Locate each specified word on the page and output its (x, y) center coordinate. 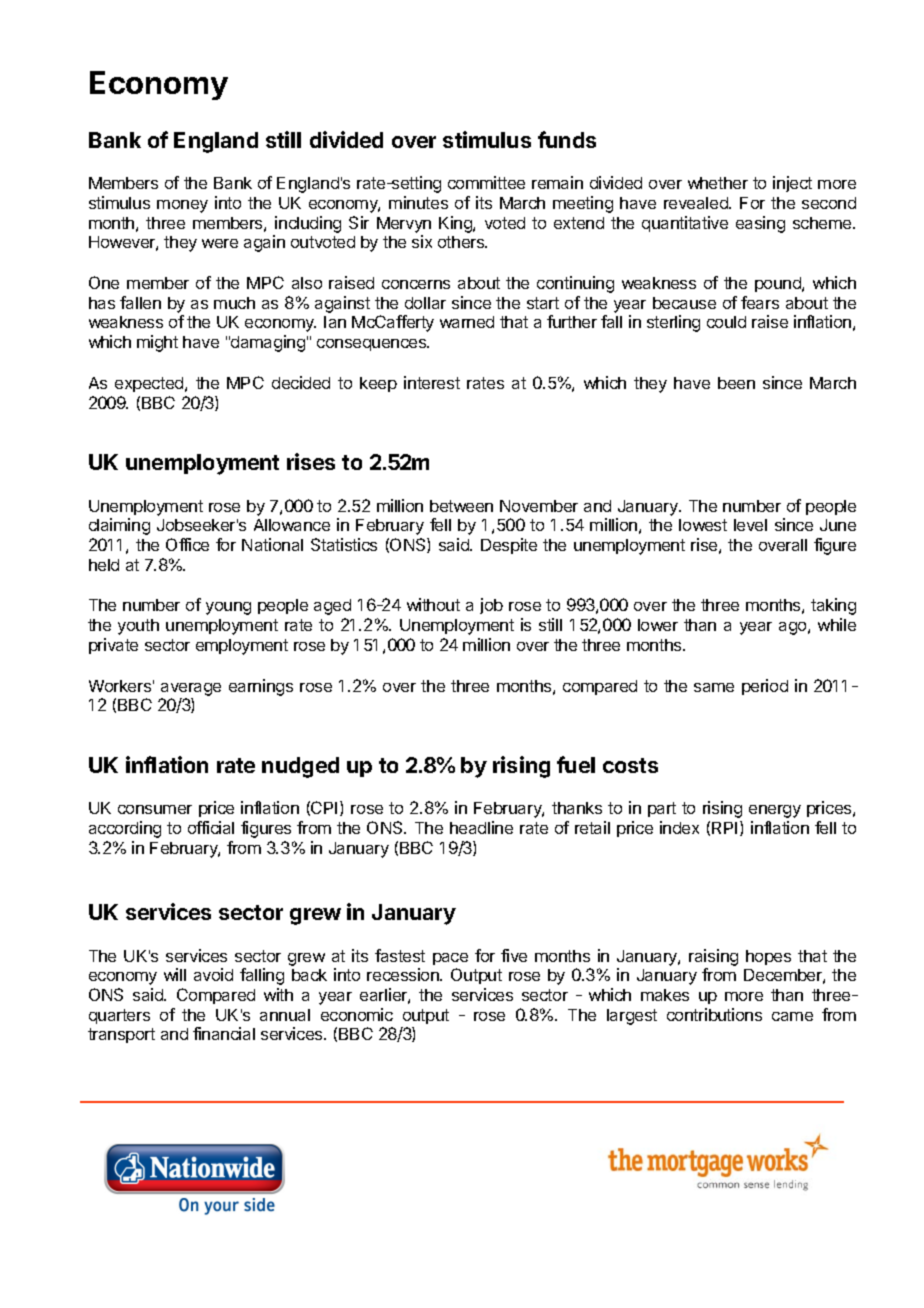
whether (718, 183)
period (765, 687)
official (211, 827)
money (182, 206)
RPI (724, 828)
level (750, 525)
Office (187, 544)
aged (332, 607)
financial (224, 1033)
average (191, 689)
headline (481, 827)
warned (467, 322)
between (461, 506)
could (726, 322)
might (157, 343)
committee (486, 182)
